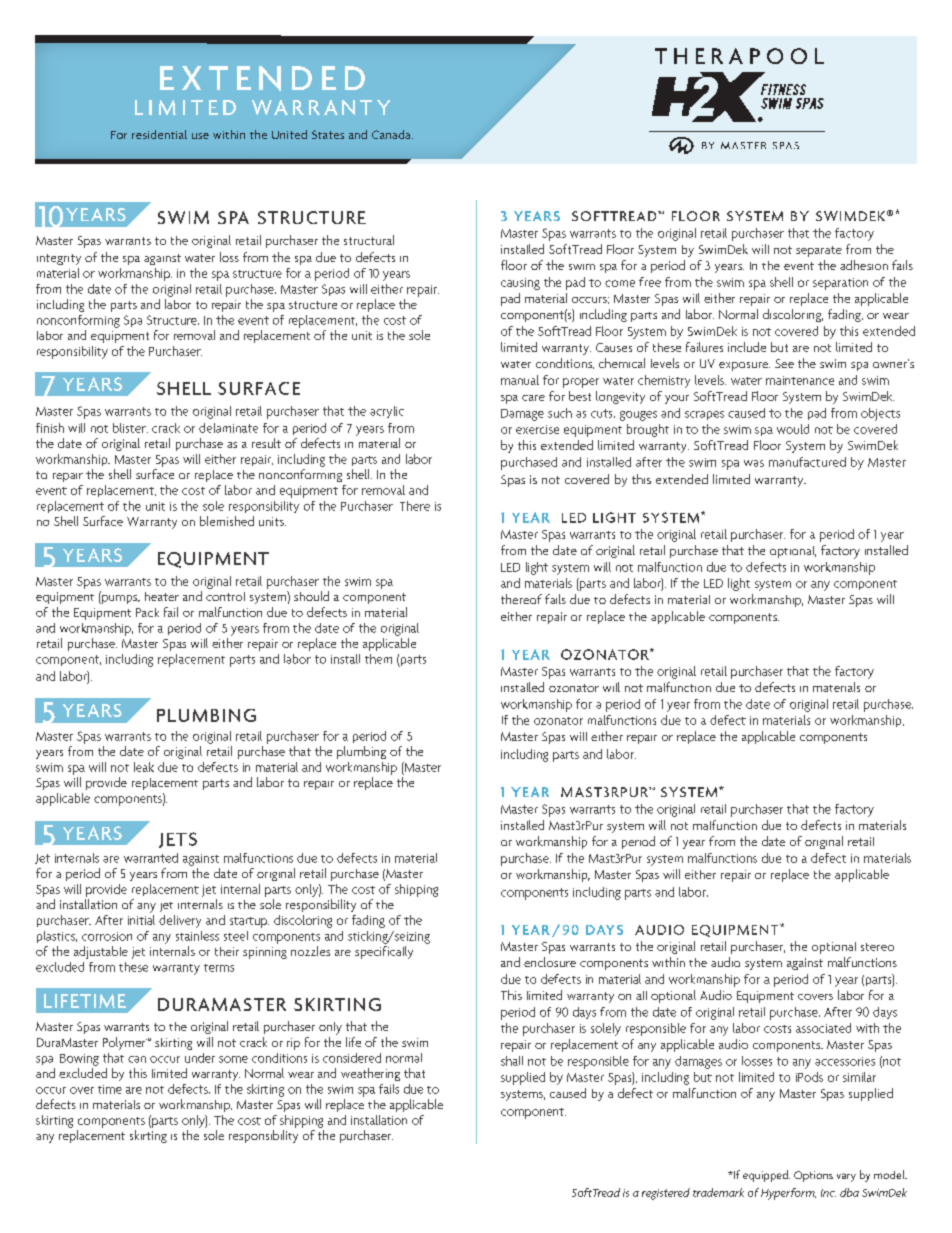  What do you see at coordinates (311, 596) in the document?
I see `should` at bounding box center [311, 596].
